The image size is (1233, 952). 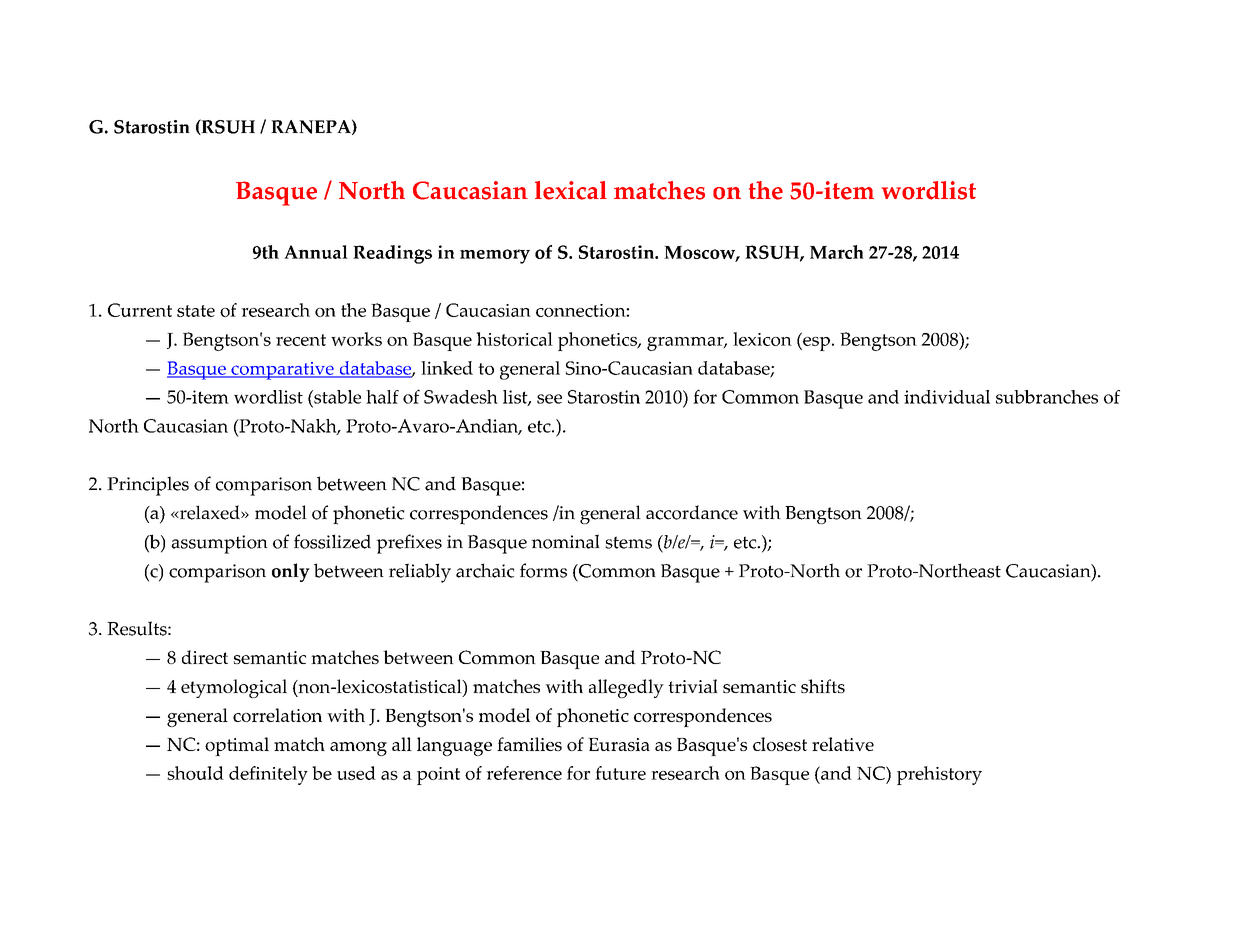 I want to click on only, so click(x=291, y=572).
